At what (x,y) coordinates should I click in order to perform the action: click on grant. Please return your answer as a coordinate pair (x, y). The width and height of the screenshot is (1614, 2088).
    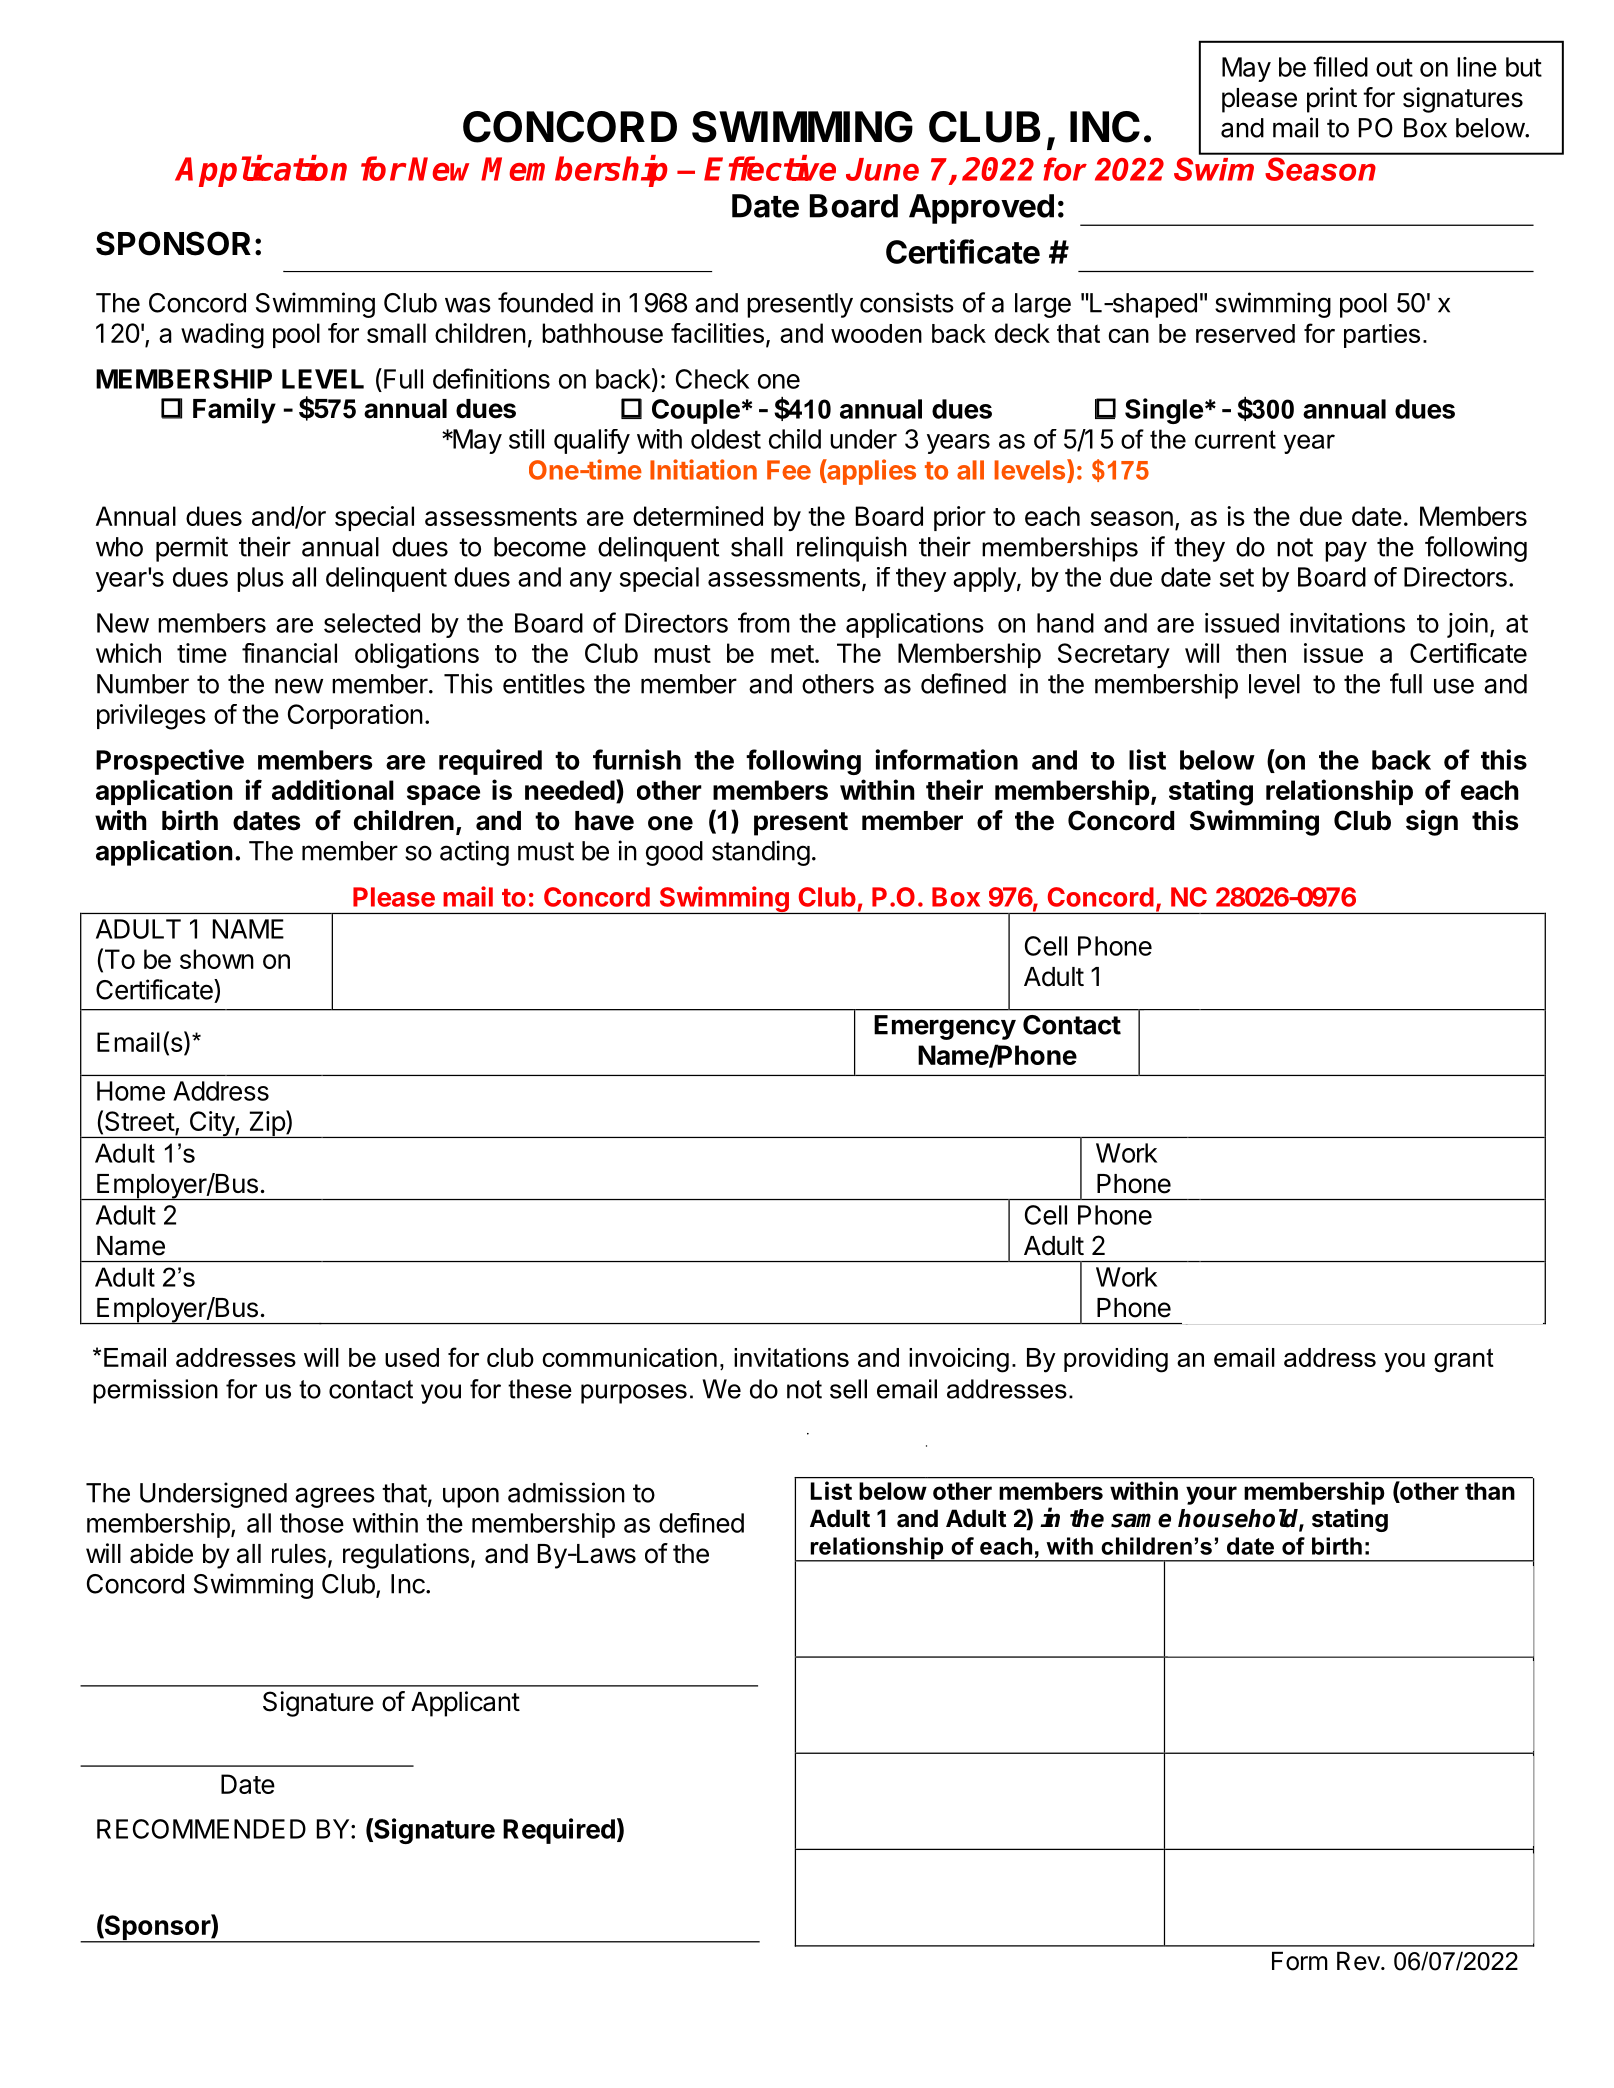
    Looking at the image, I should click on (1464, 1360).
